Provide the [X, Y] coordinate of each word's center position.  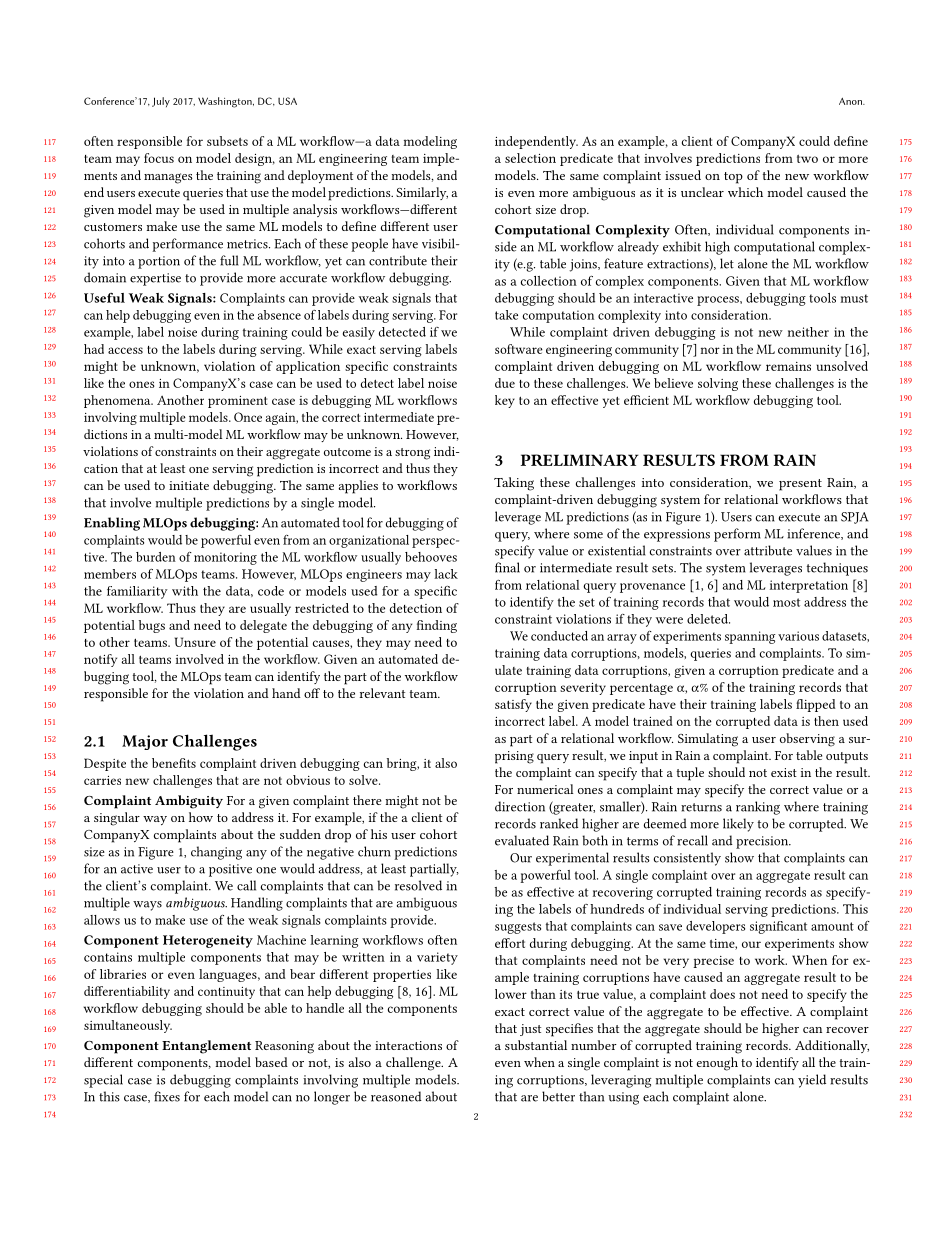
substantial [536, 1045]
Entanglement [206, 1047]
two [807, 159]
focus [159, 158]
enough [717, 1064]
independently [536, 142]
